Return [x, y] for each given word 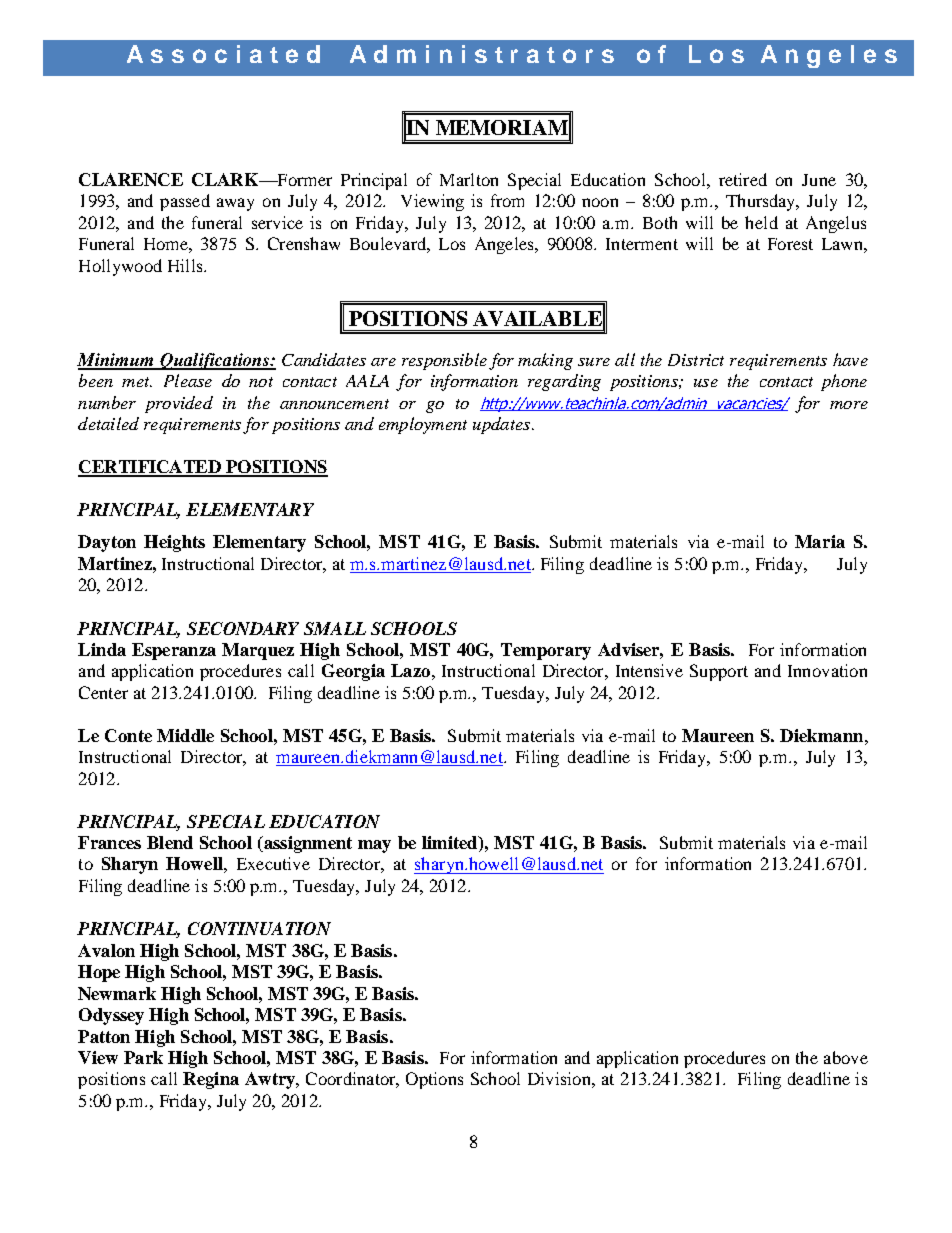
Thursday [762, 202]
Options [434, 1080]
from [507, 200]
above [846, 1057]
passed [185, 202]
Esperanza [174, 651]
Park [143, 1057]
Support [719, 672]
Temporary [546, 651]
